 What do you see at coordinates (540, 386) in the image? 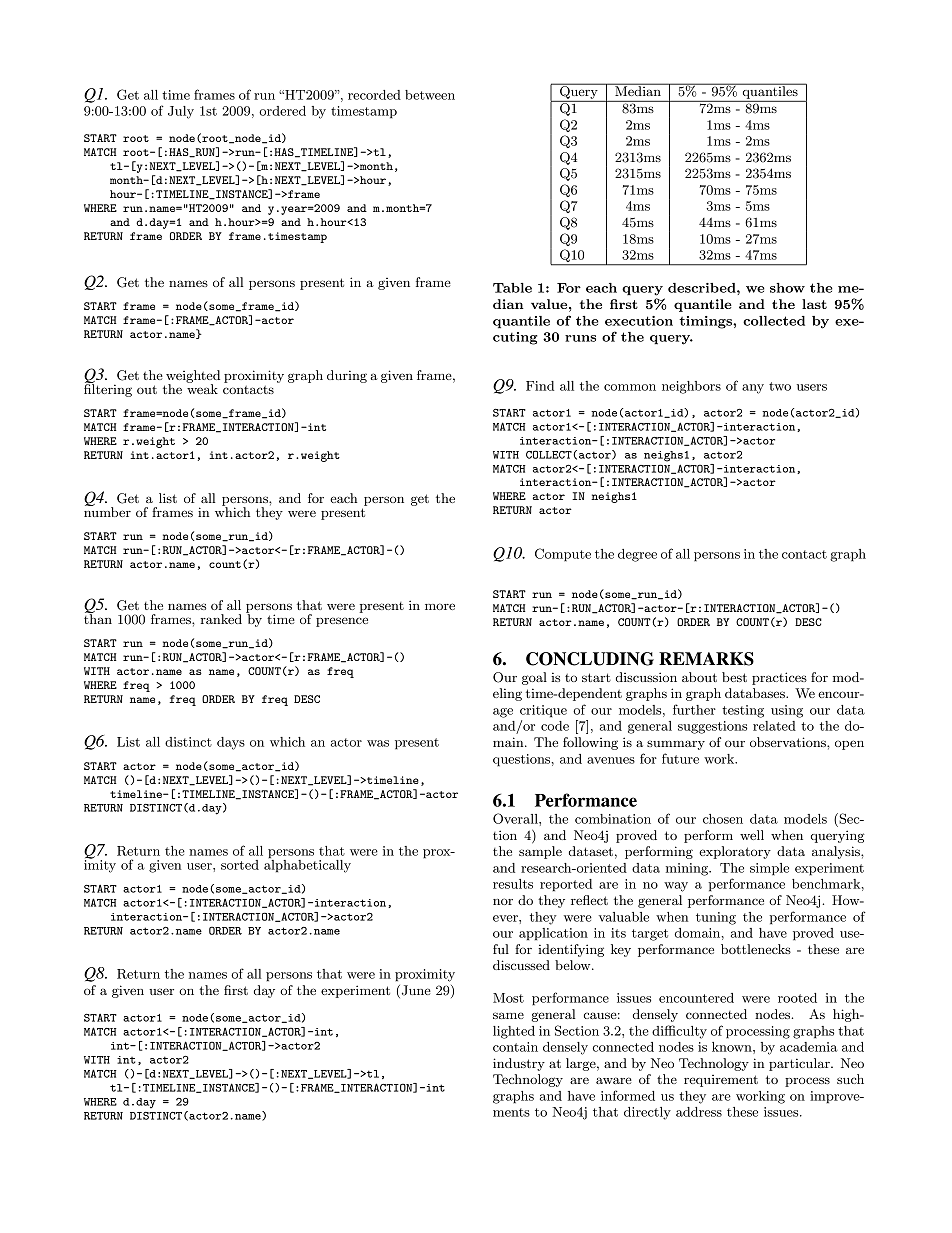
I see `Find` at bounding box center [540, 386].
